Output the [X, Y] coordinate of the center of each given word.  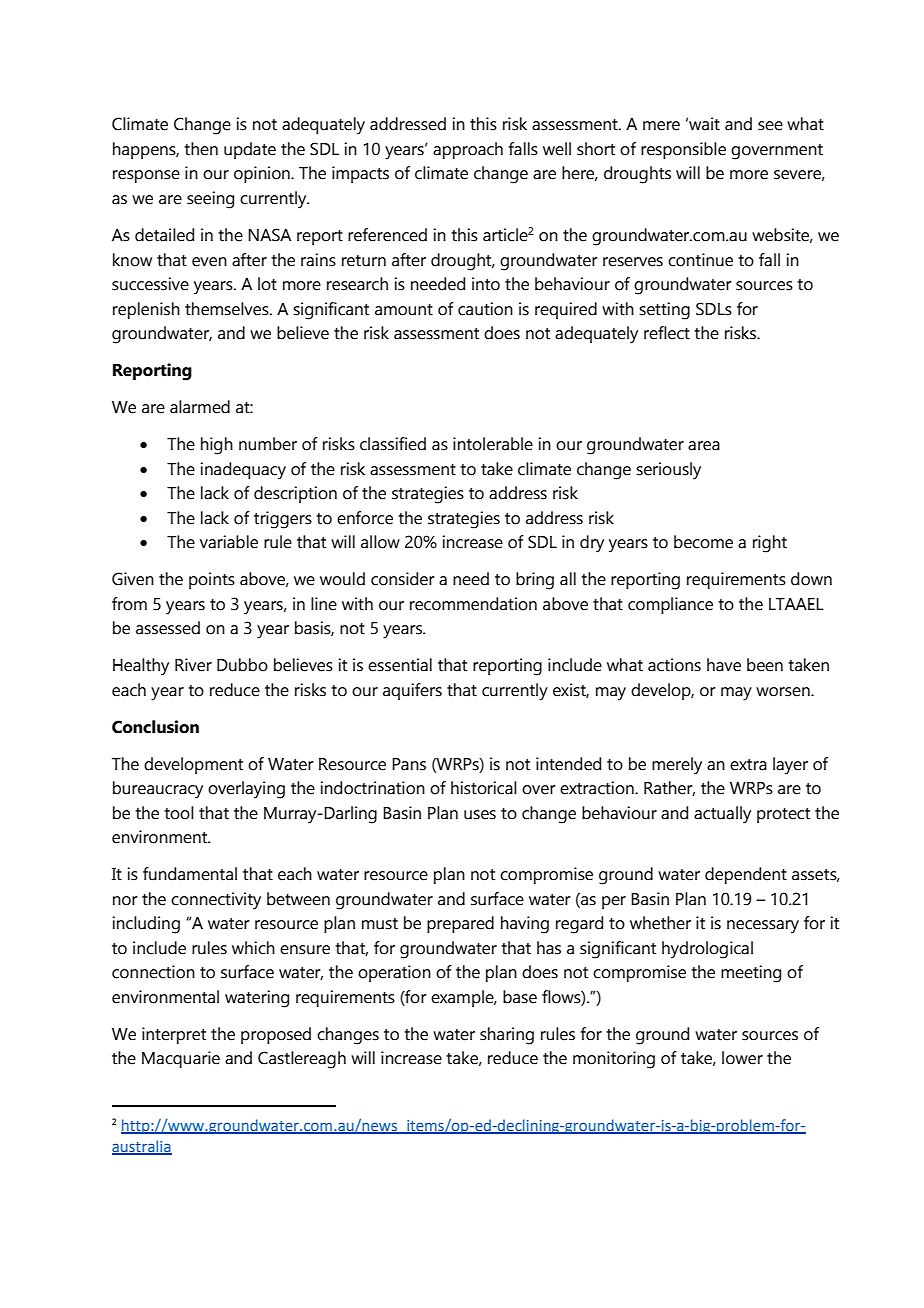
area [704, 446]
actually [722, 815]
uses [480, 815]
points [212, 580]
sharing [507, 1036]
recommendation [473, 604]
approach [468, 150]
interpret [174, 1035]
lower [742, 1058]
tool [179, 813]
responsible [683, 150]
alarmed [200, 407]
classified [393, 444]
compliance [670, 605]
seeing [210, 200]
